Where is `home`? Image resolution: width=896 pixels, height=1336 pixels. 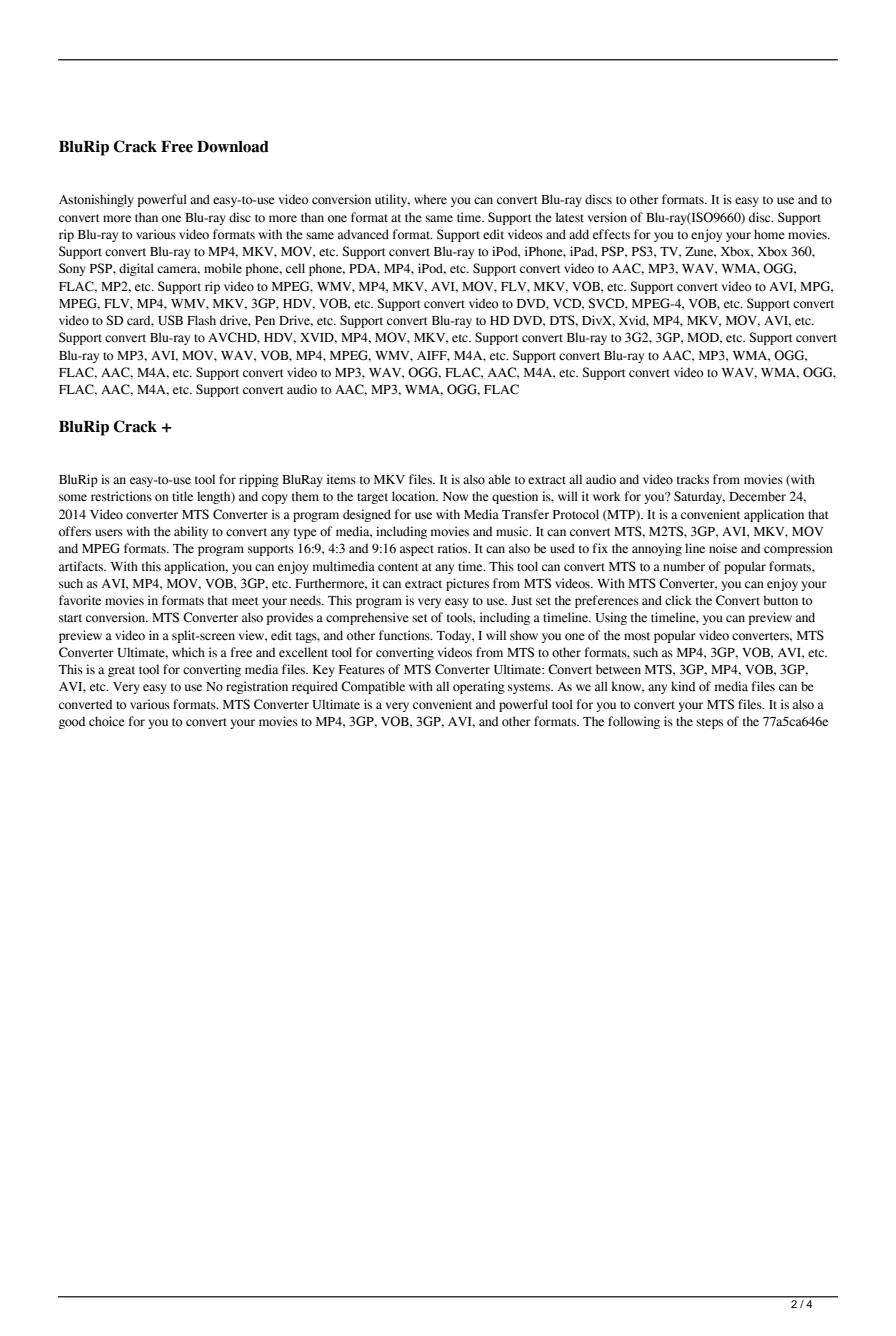
home is located at coordinates (769, 234).
